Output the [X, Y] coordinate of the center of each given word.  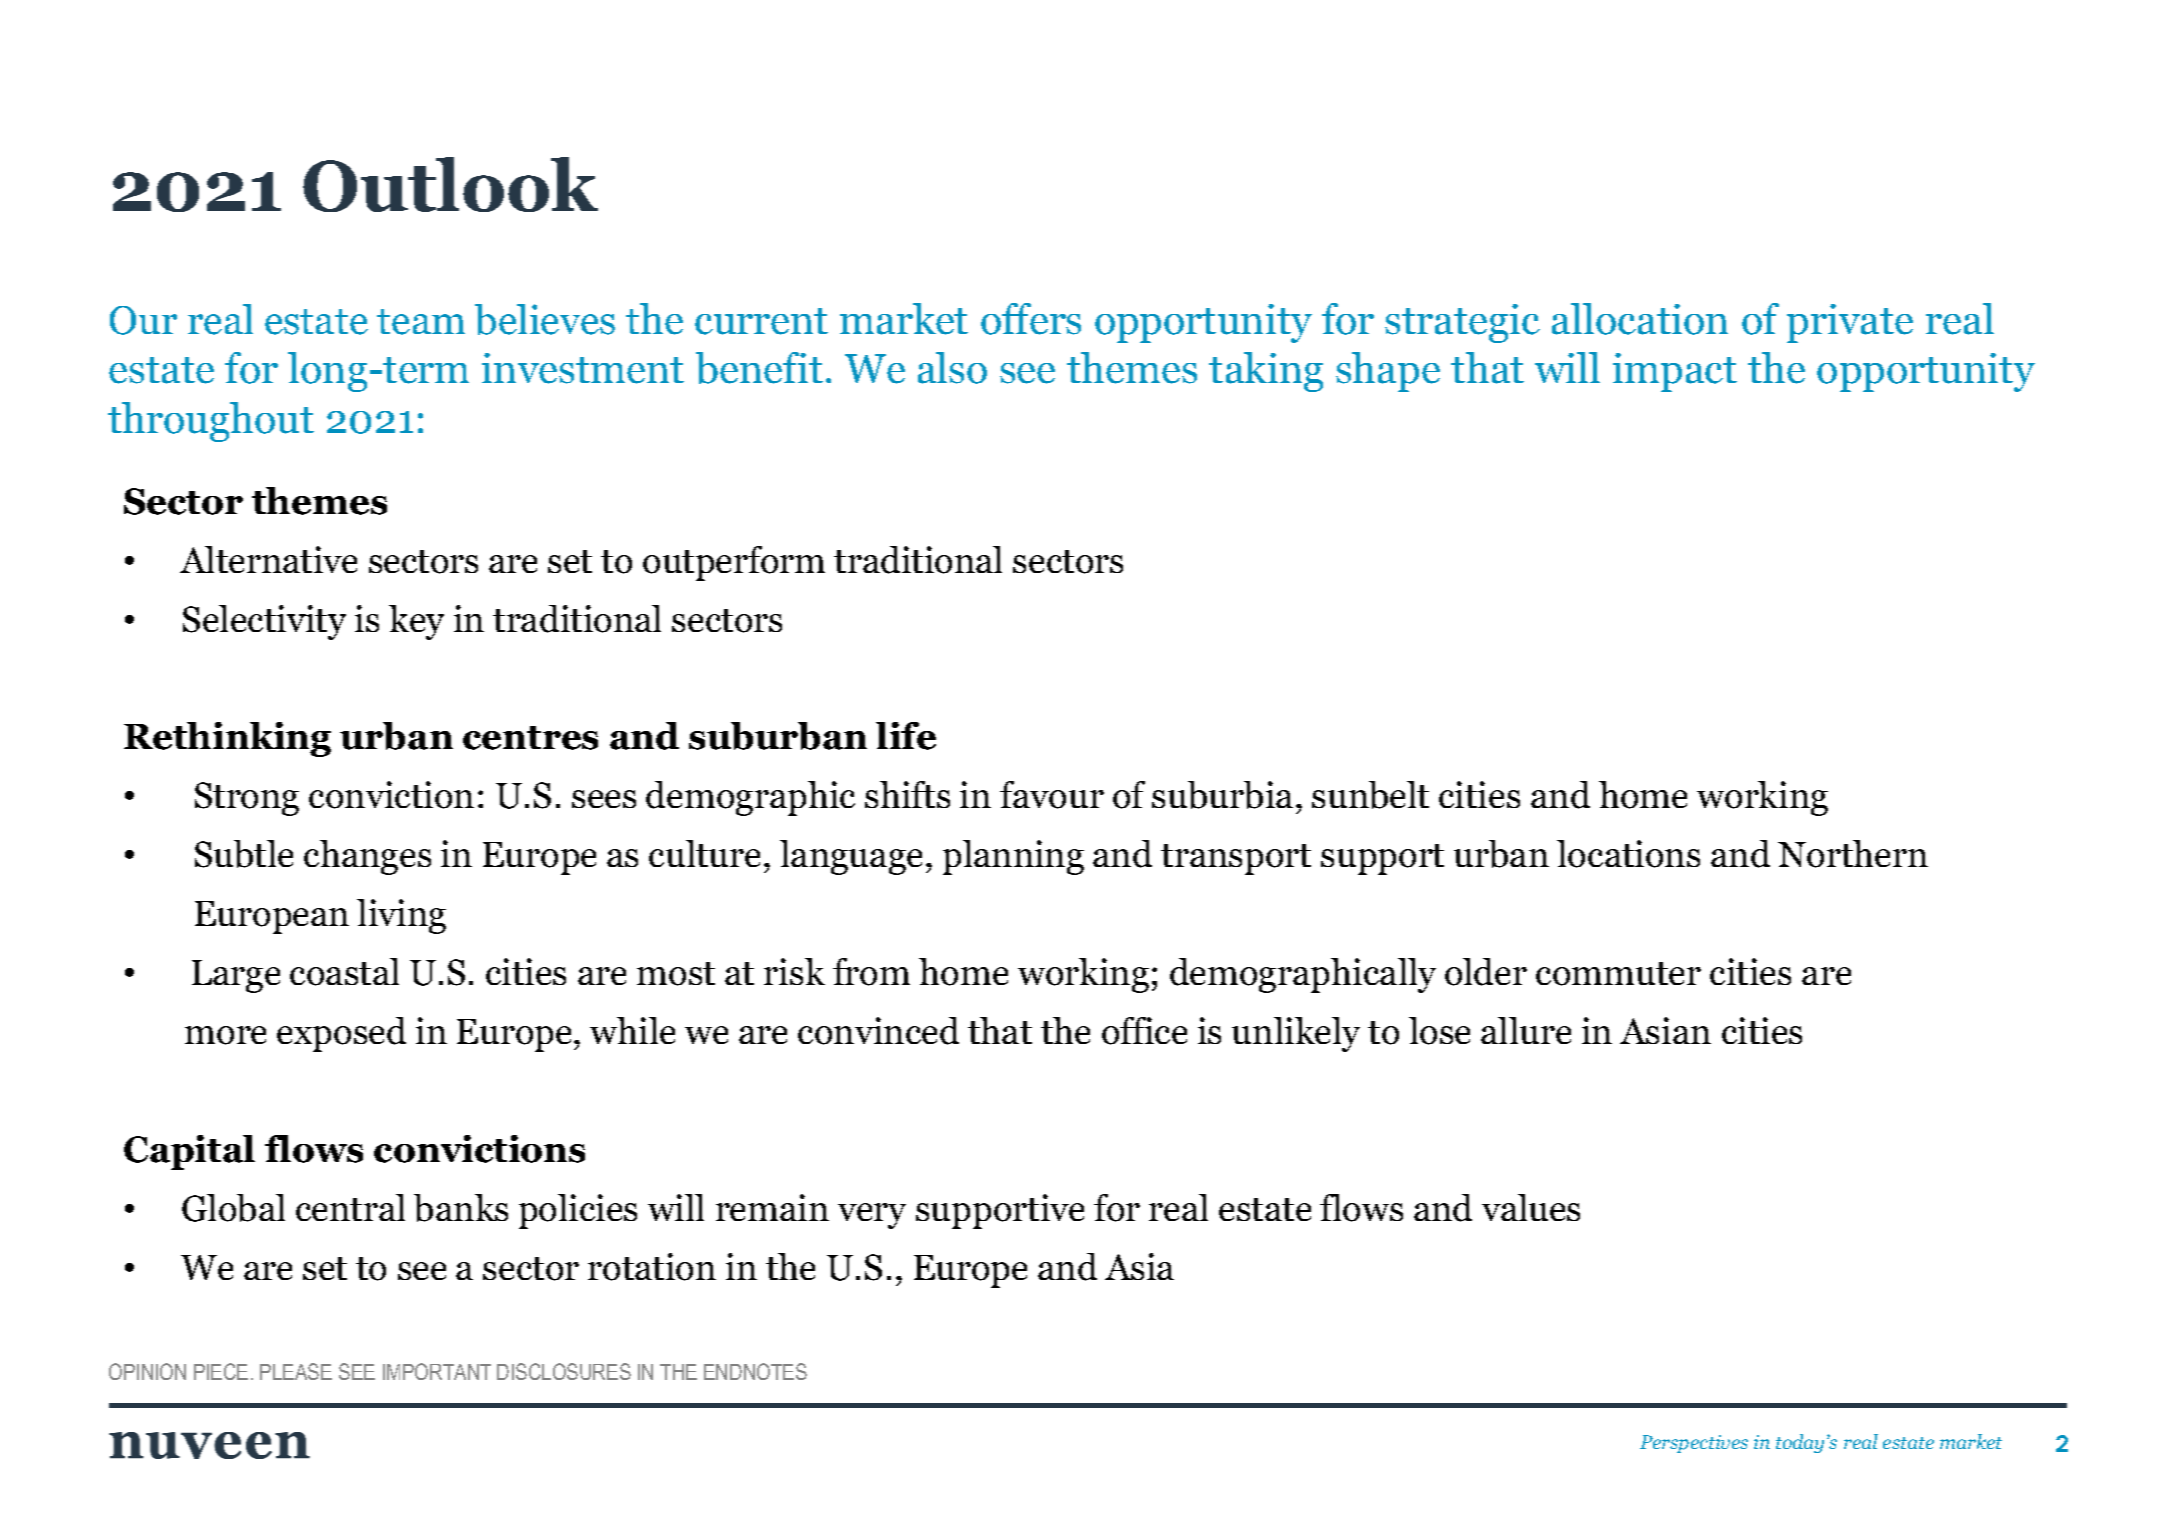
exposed [341, 1034]
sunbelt [1370, 795]
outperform [734, 563]
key [416, 622]
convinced [878, 1031]
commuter [1618, 974]
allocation [1640, 319]
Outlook [450, 184]
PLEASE [296, 1371]
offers [1031, 319]
